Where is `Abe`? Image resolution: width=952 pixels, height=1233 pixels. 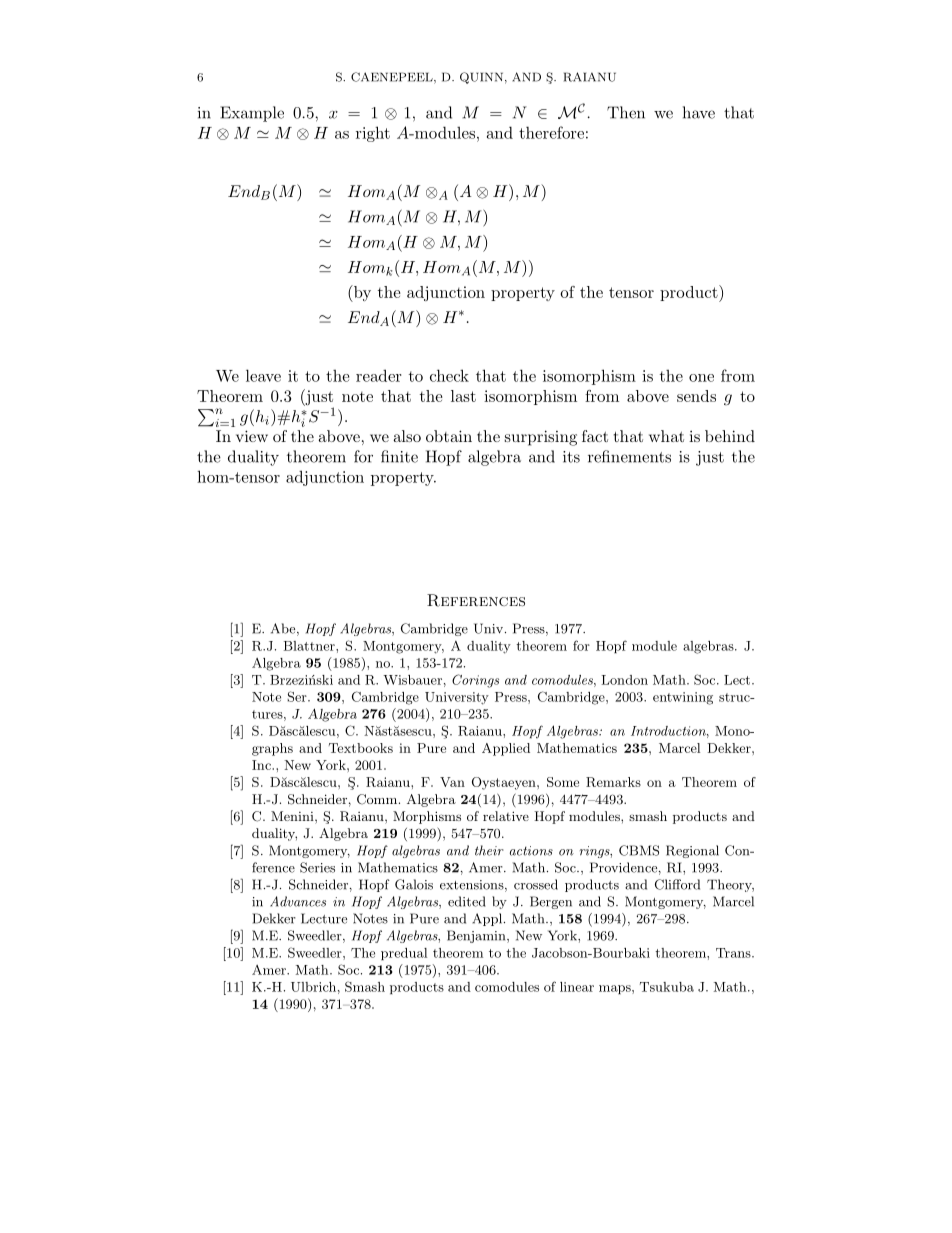 Abe is located at coordinates (284, 629).
